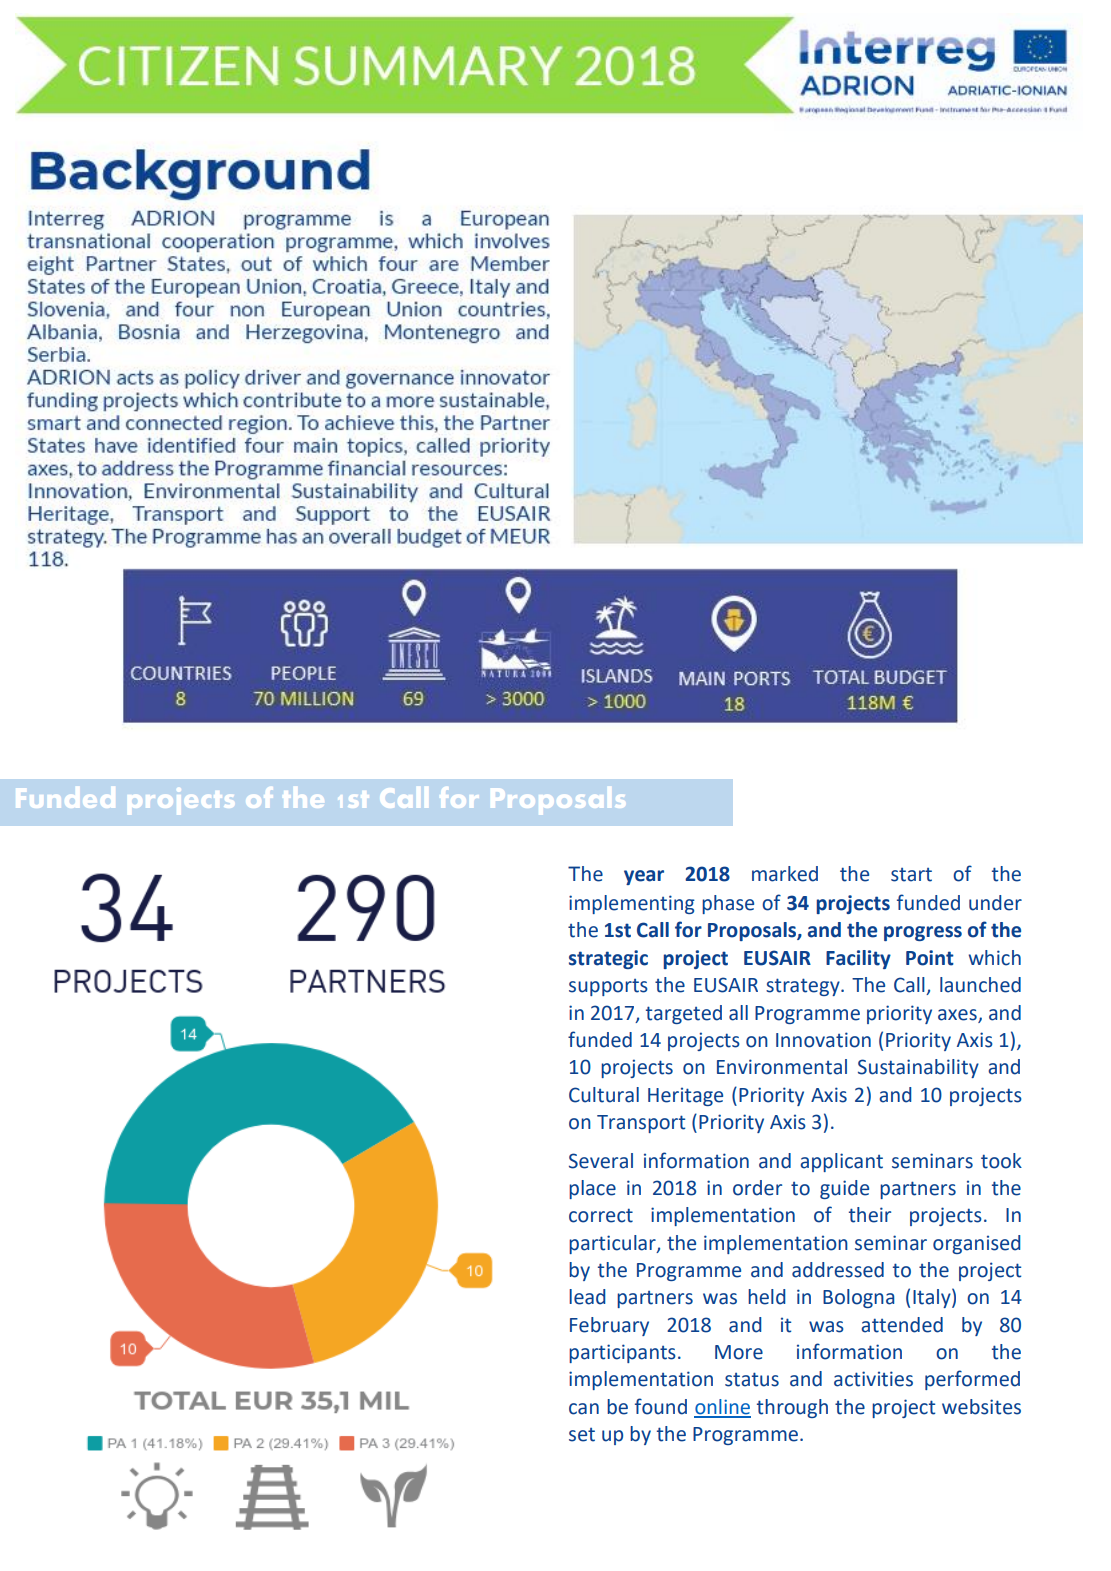 The height and width of the document is (1571, 1111). What do you see at coordinates (661, 1406) in the document?
I see `found` at bounding box center [661, 1406].
